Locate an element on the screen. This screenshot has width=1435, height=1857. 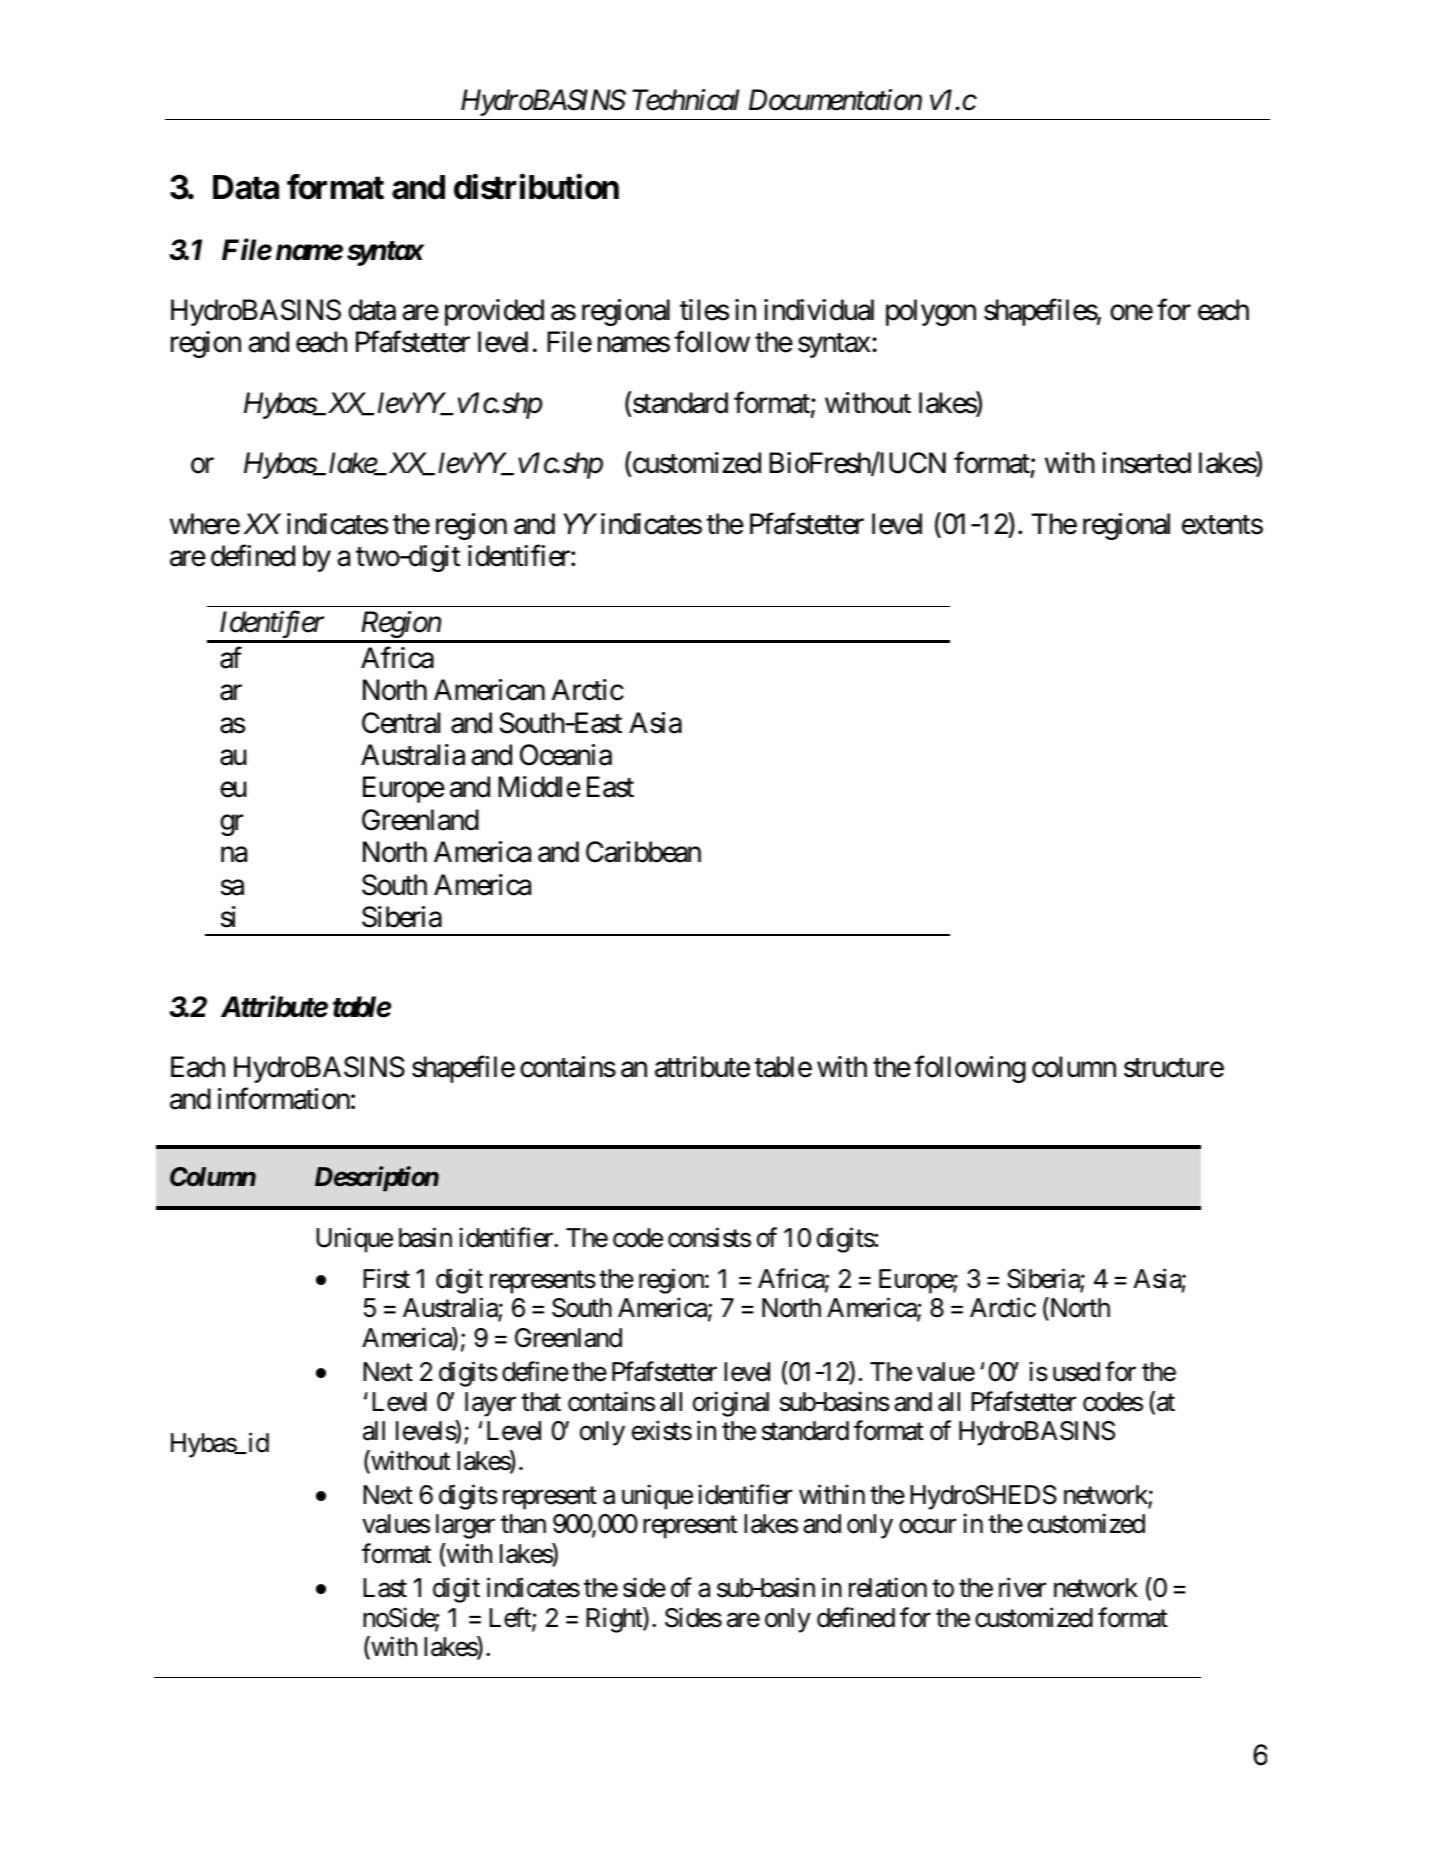
inserted is located at coordinates (1147, 463).
